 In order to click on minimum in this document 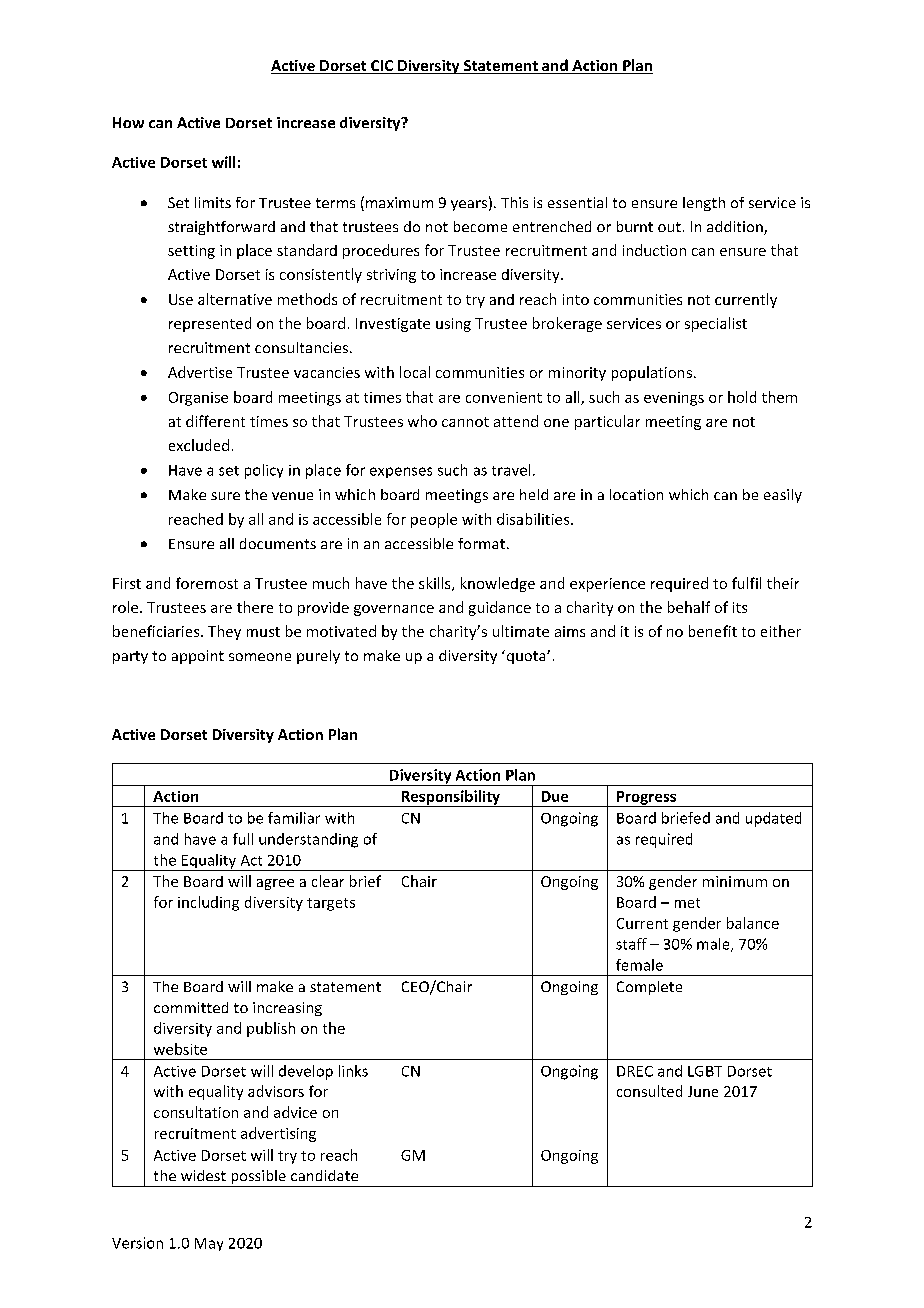, I will do `click(735, 881)`.
